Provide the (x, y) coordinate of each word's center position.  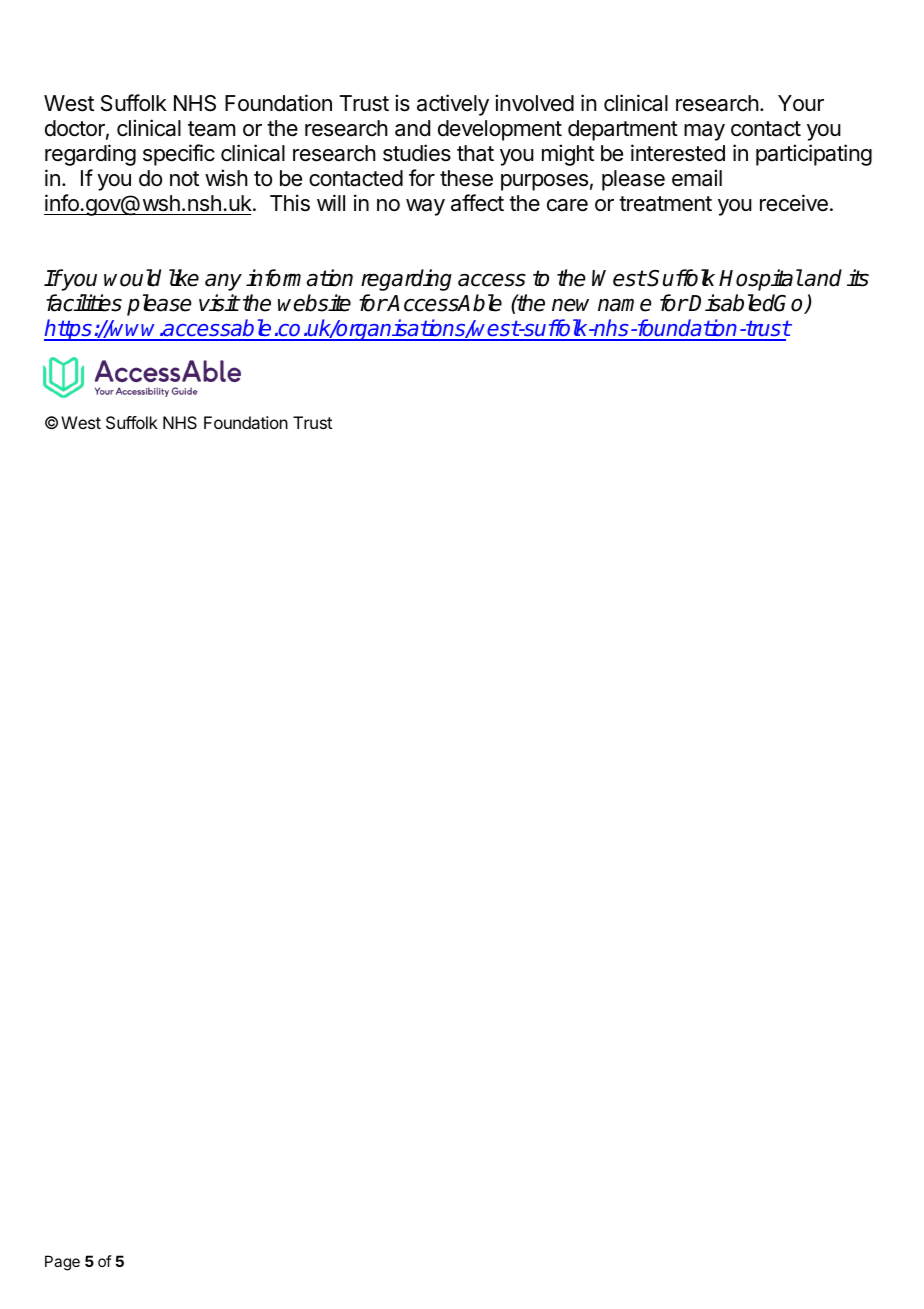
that (475, 153)
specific (179, 155)
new (570, 305)
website (314, 303)
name (625, 305)
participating (814, 155)
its (858, 278)
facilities (84, 303)
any (223, 282)
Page (62, 1263)
